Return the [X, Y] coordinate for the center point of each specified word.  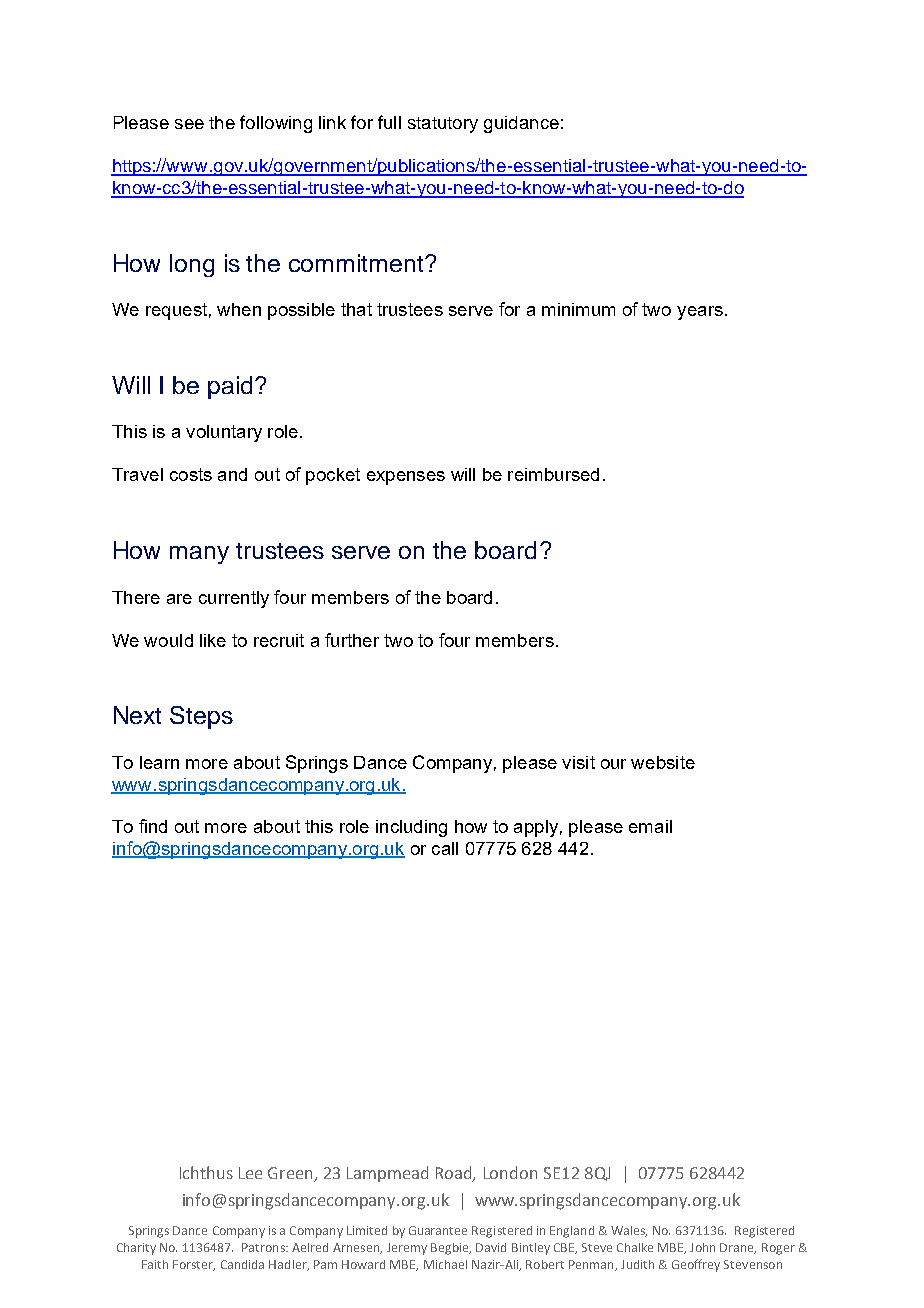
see [189, 124]
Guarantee [438, 1230]
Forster [194, 1265]
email [650, 826]
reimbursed [553, 474]
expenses [406, 478]
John [702, 1247]
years [700, 313]
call [445, 848]
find [153, 826]
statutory [443, 125]
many [199, 555]
